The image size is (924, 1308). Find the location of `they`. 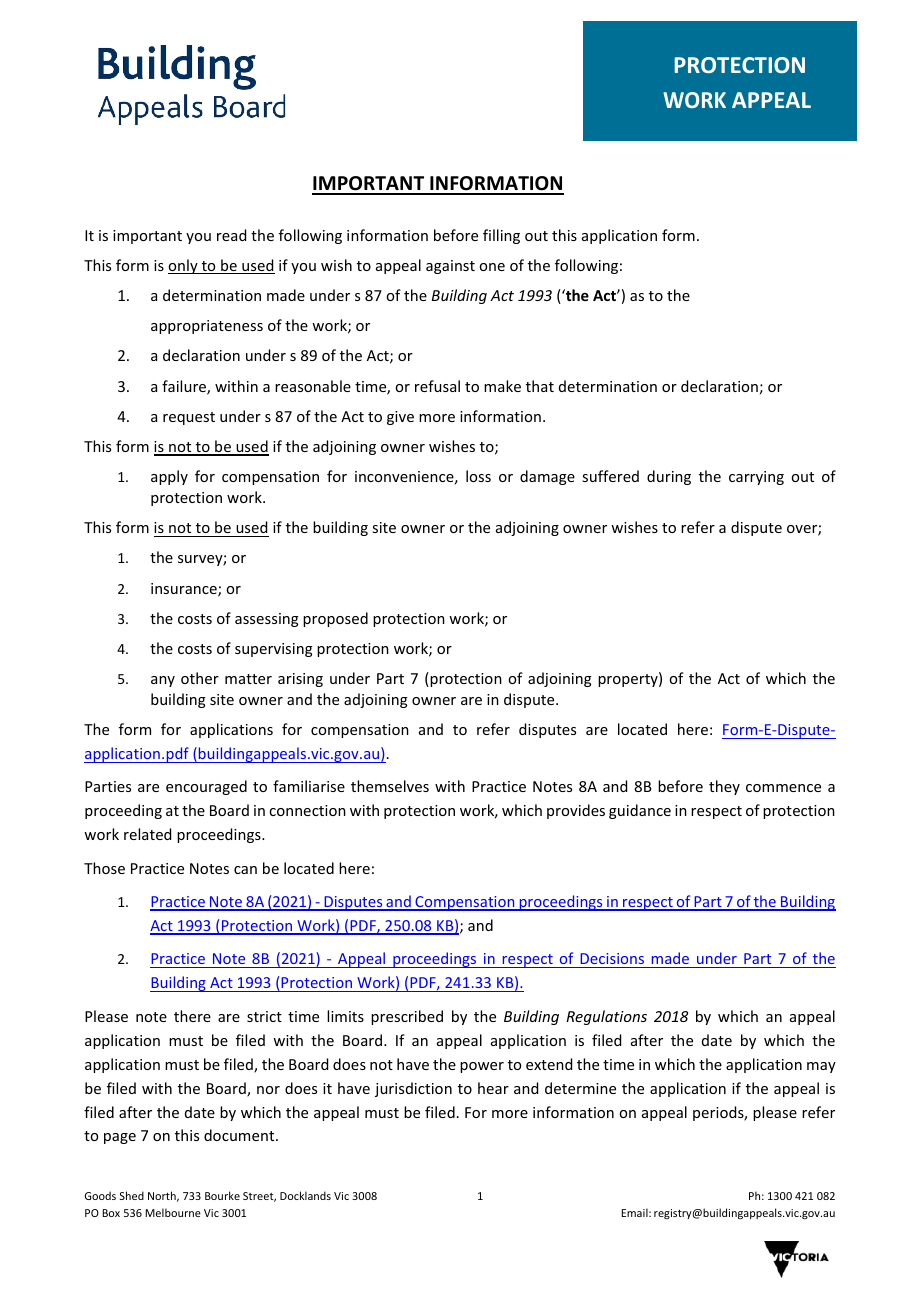

they is located at coordinates (724, 787).
